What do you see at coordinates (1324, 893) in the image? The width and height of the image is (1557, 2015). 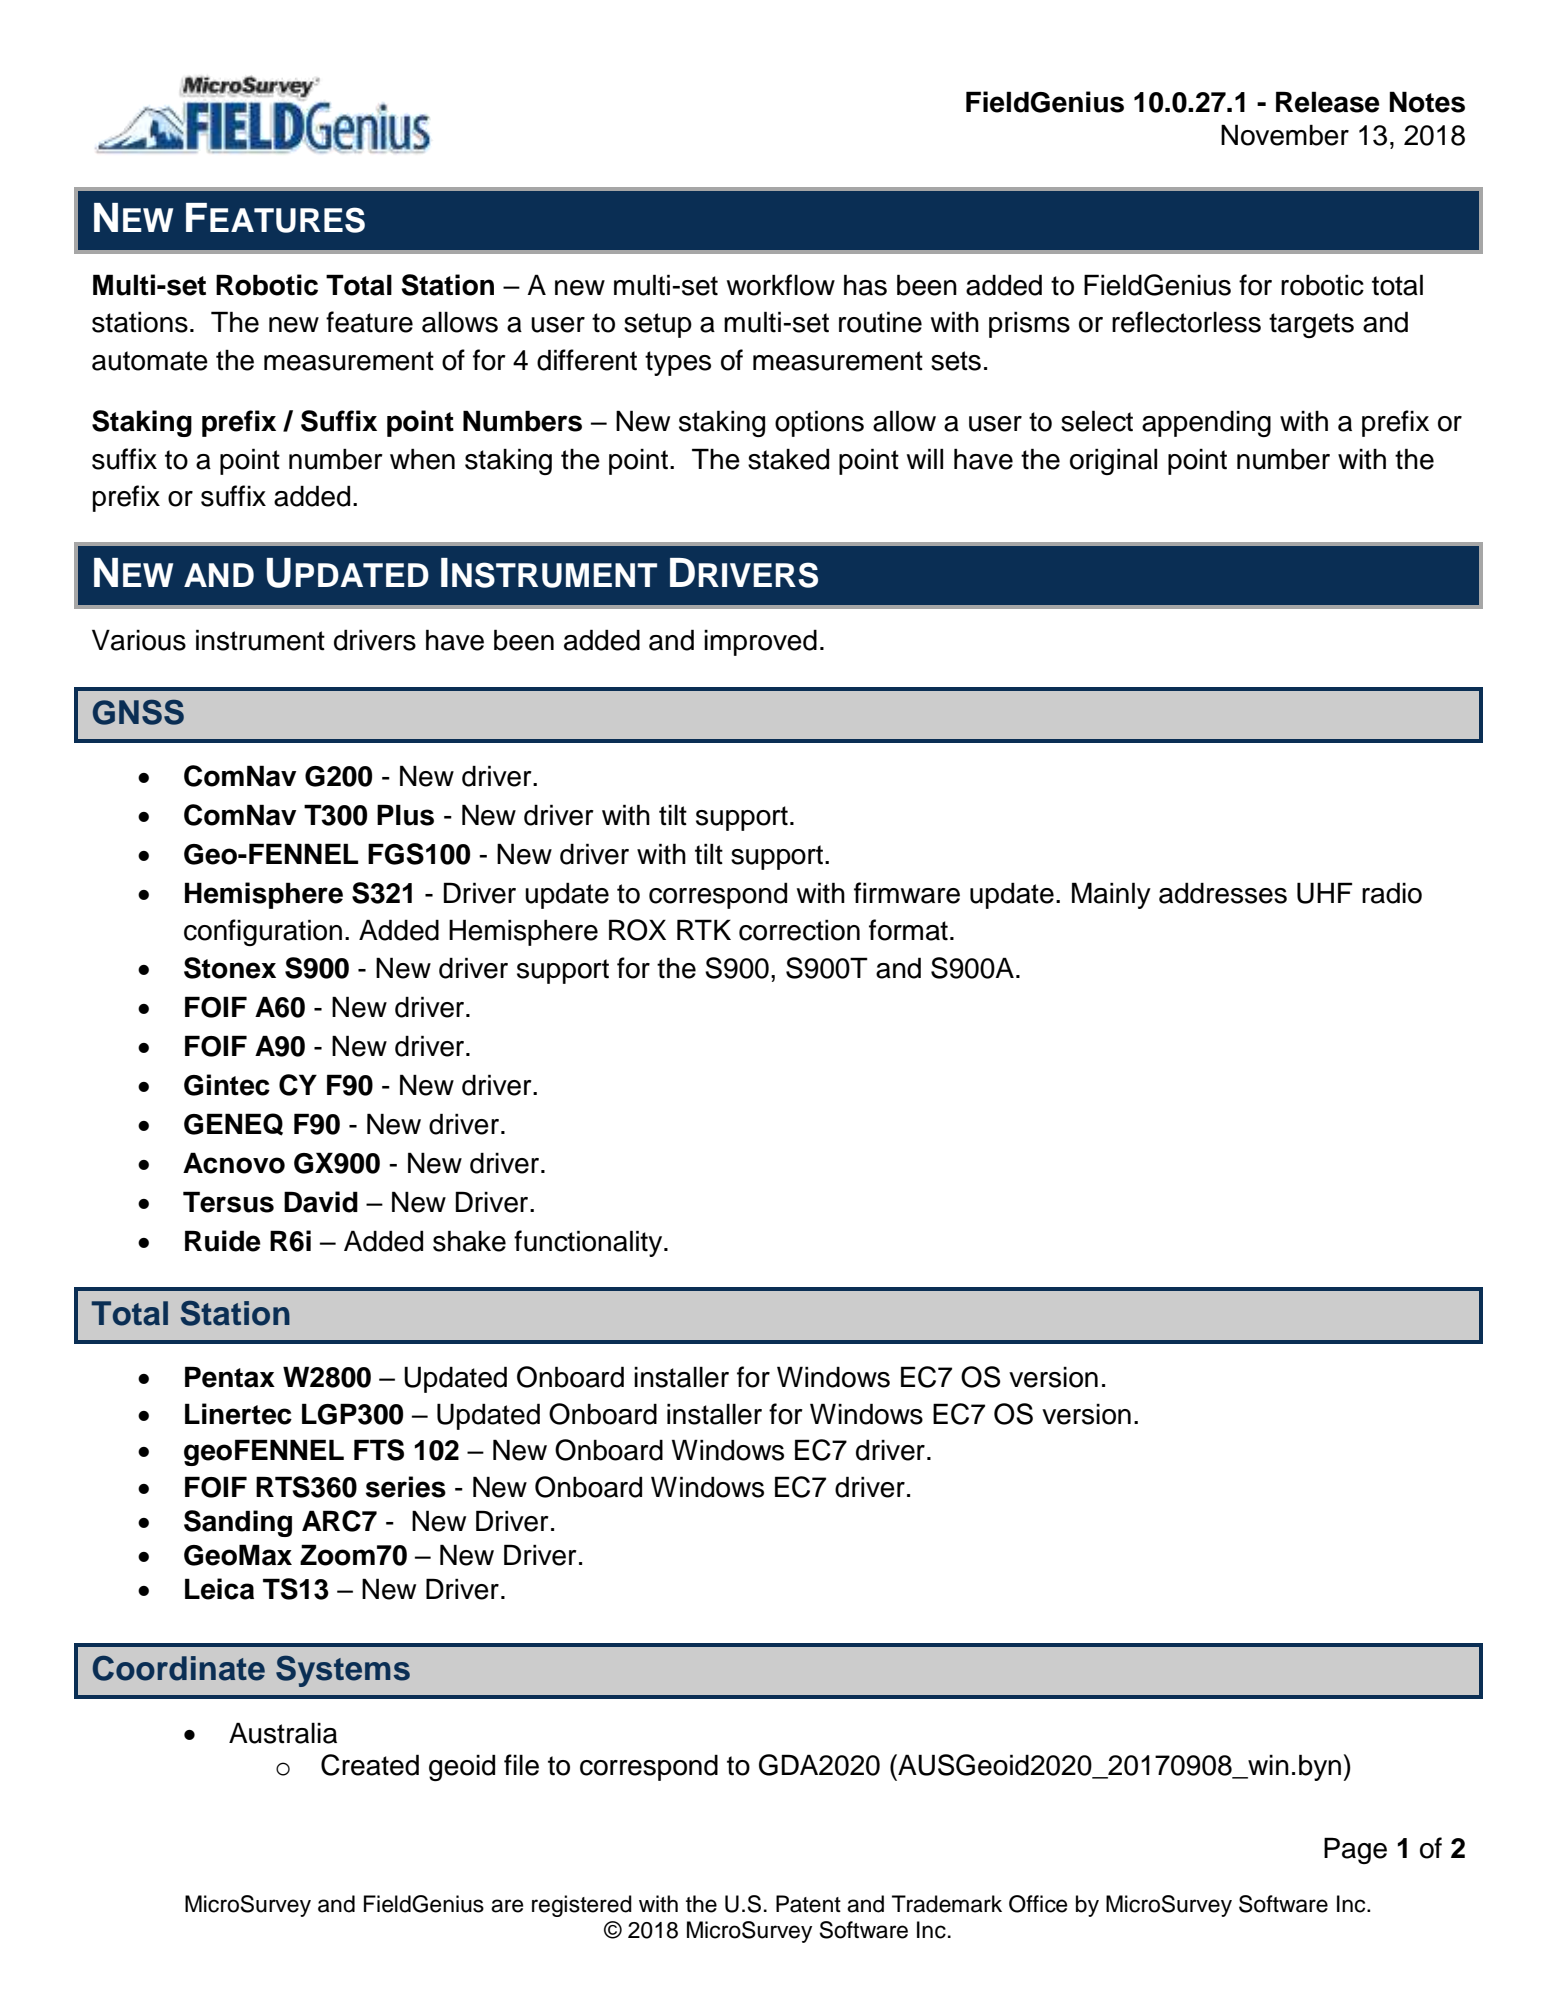 I see `UHF` at bounding box center [1324, 893].
